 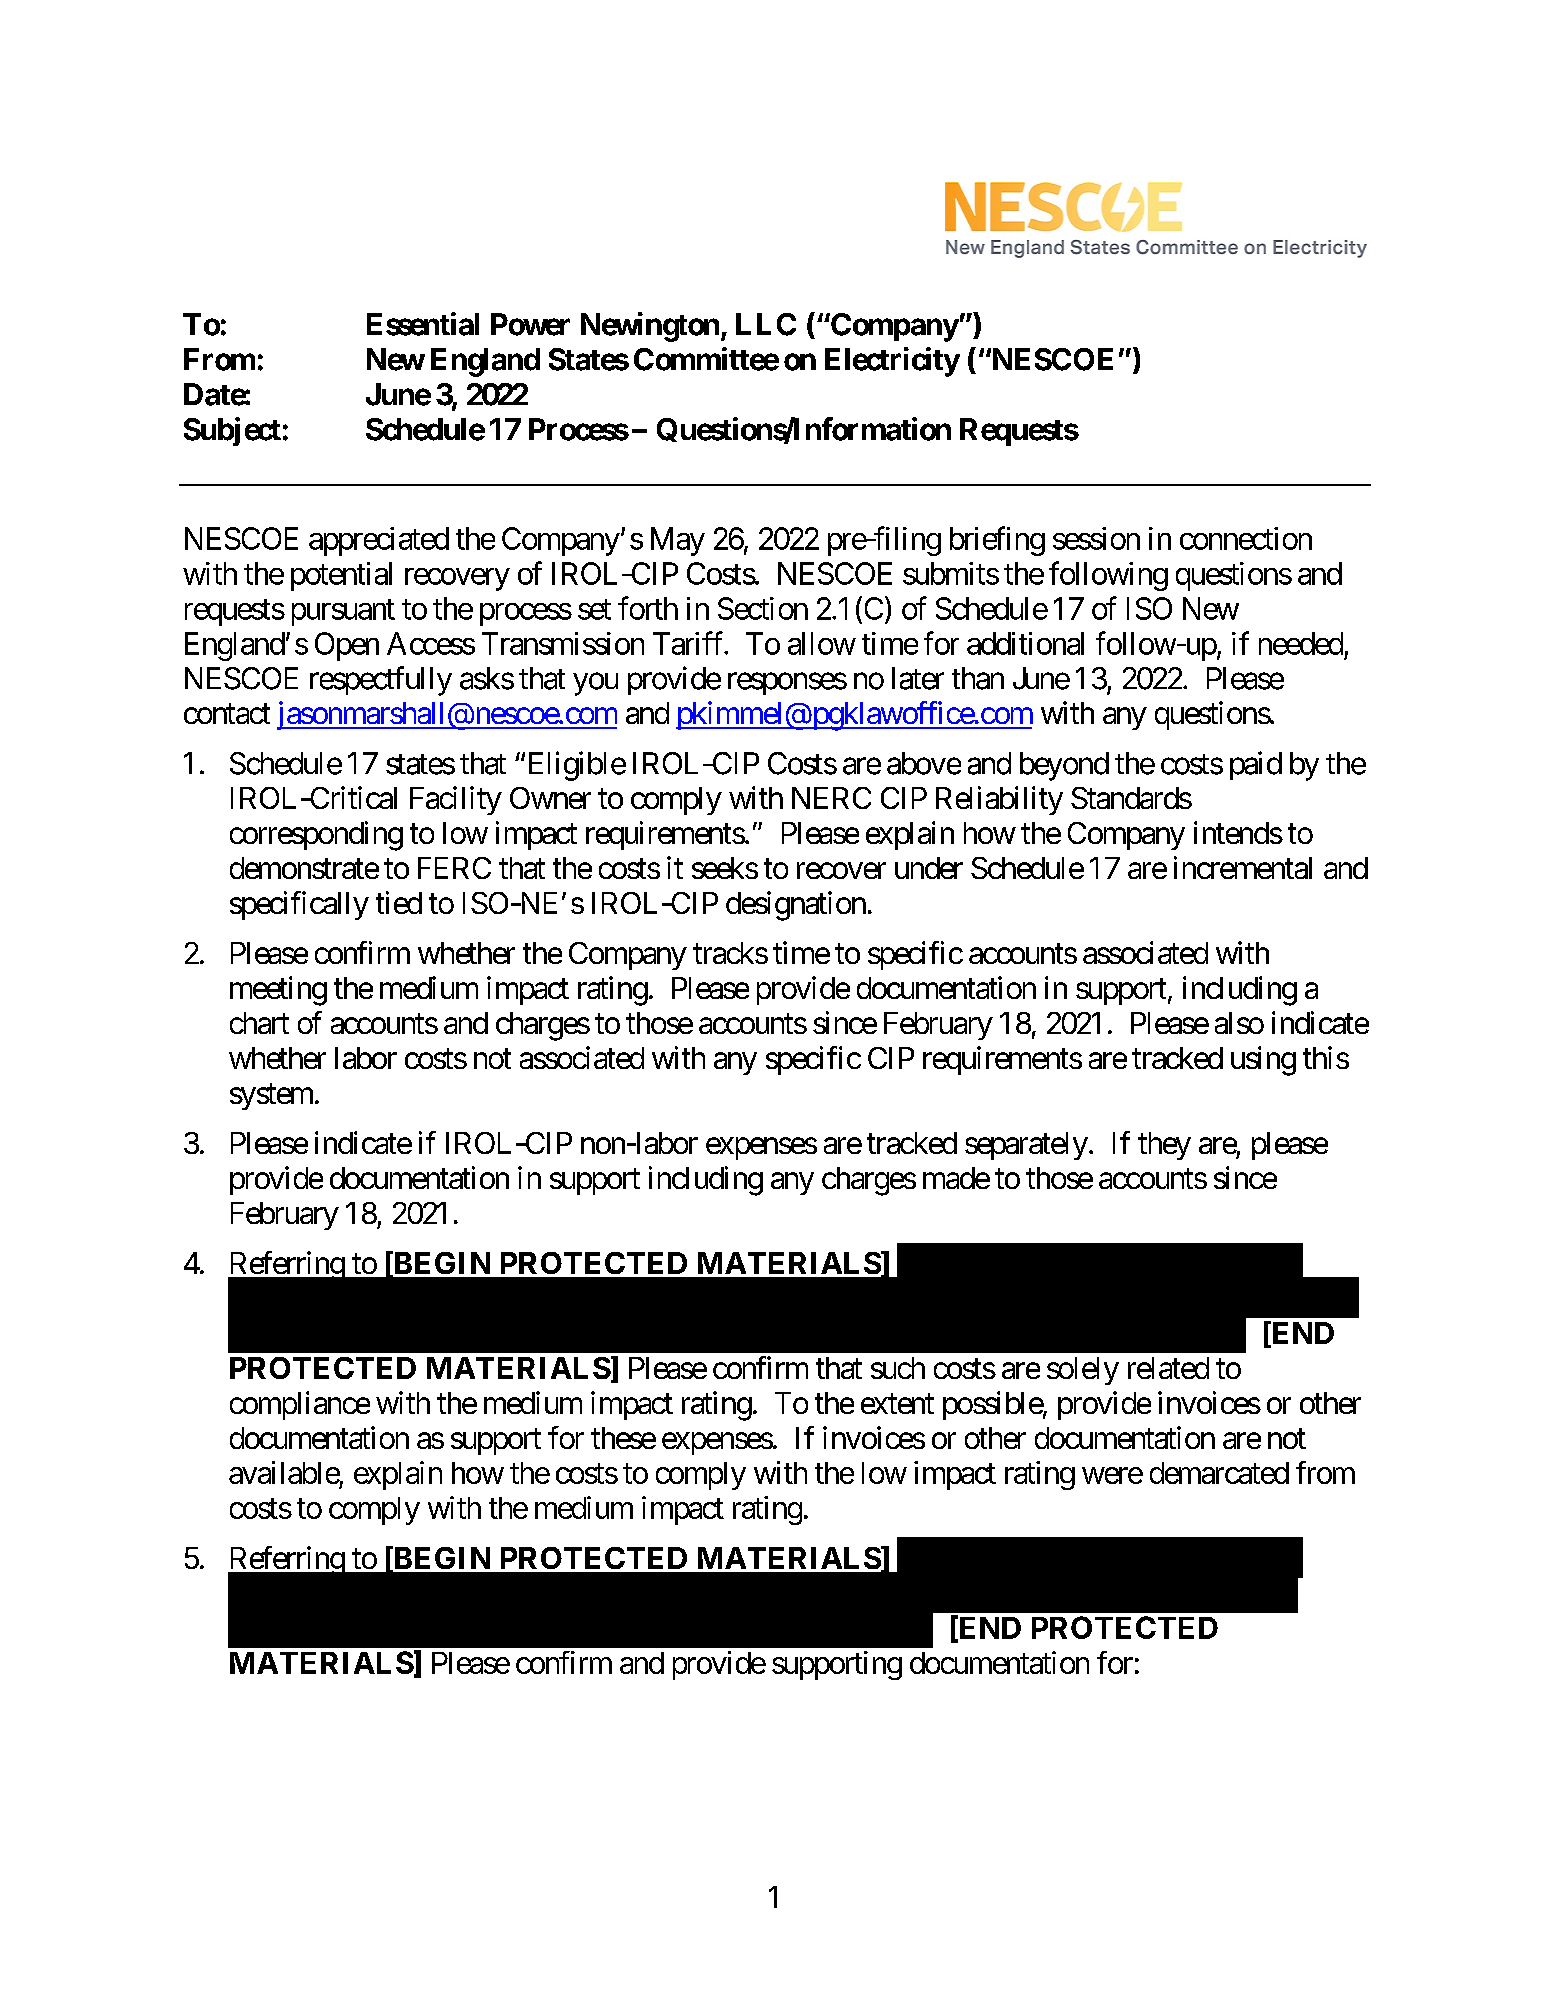 I want to click on system, so click(x=271, y=1097).
